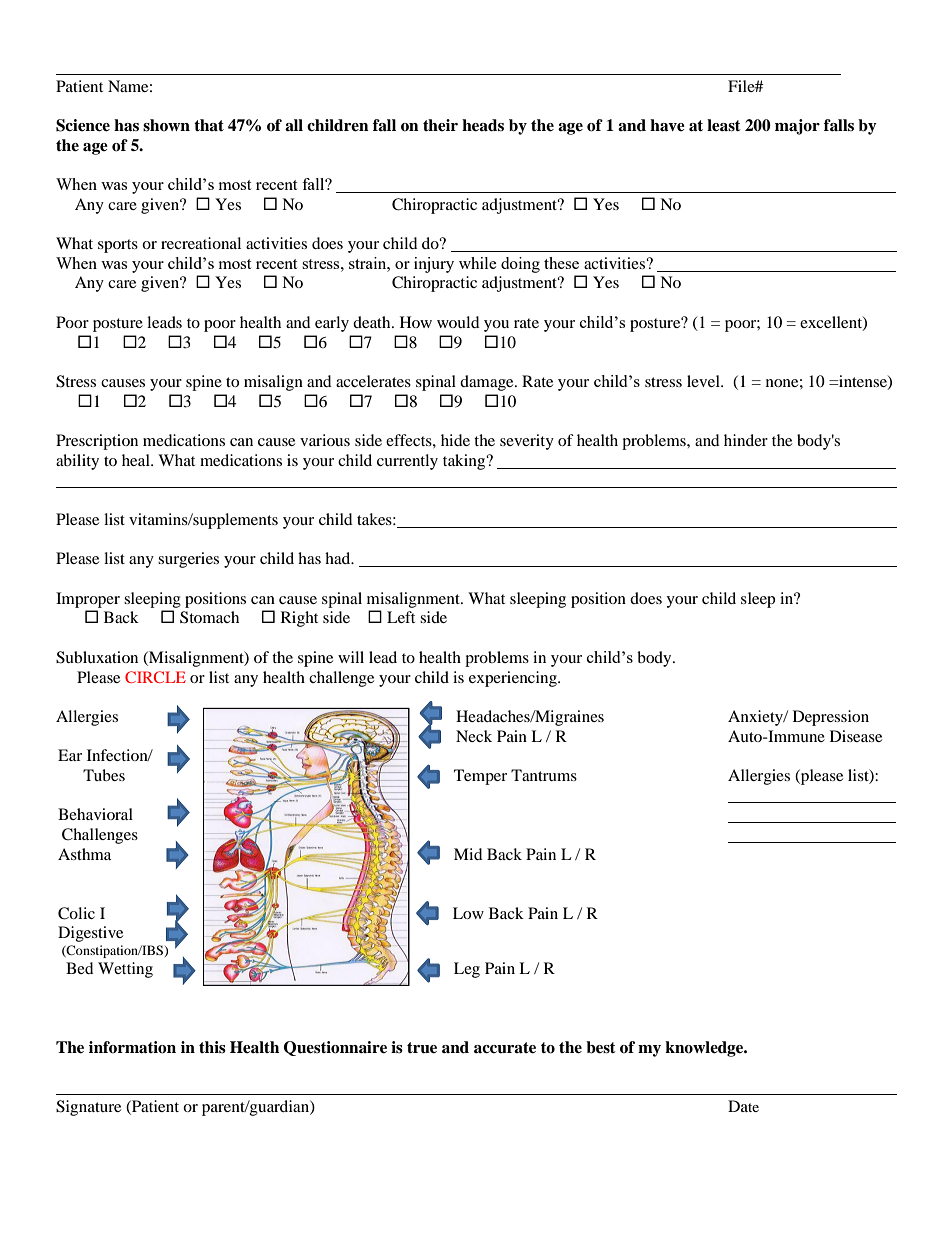 The image size is (952, 1233). Describe the element at coordinates (797, 127) in the screenshot. I see `major` at that location.
